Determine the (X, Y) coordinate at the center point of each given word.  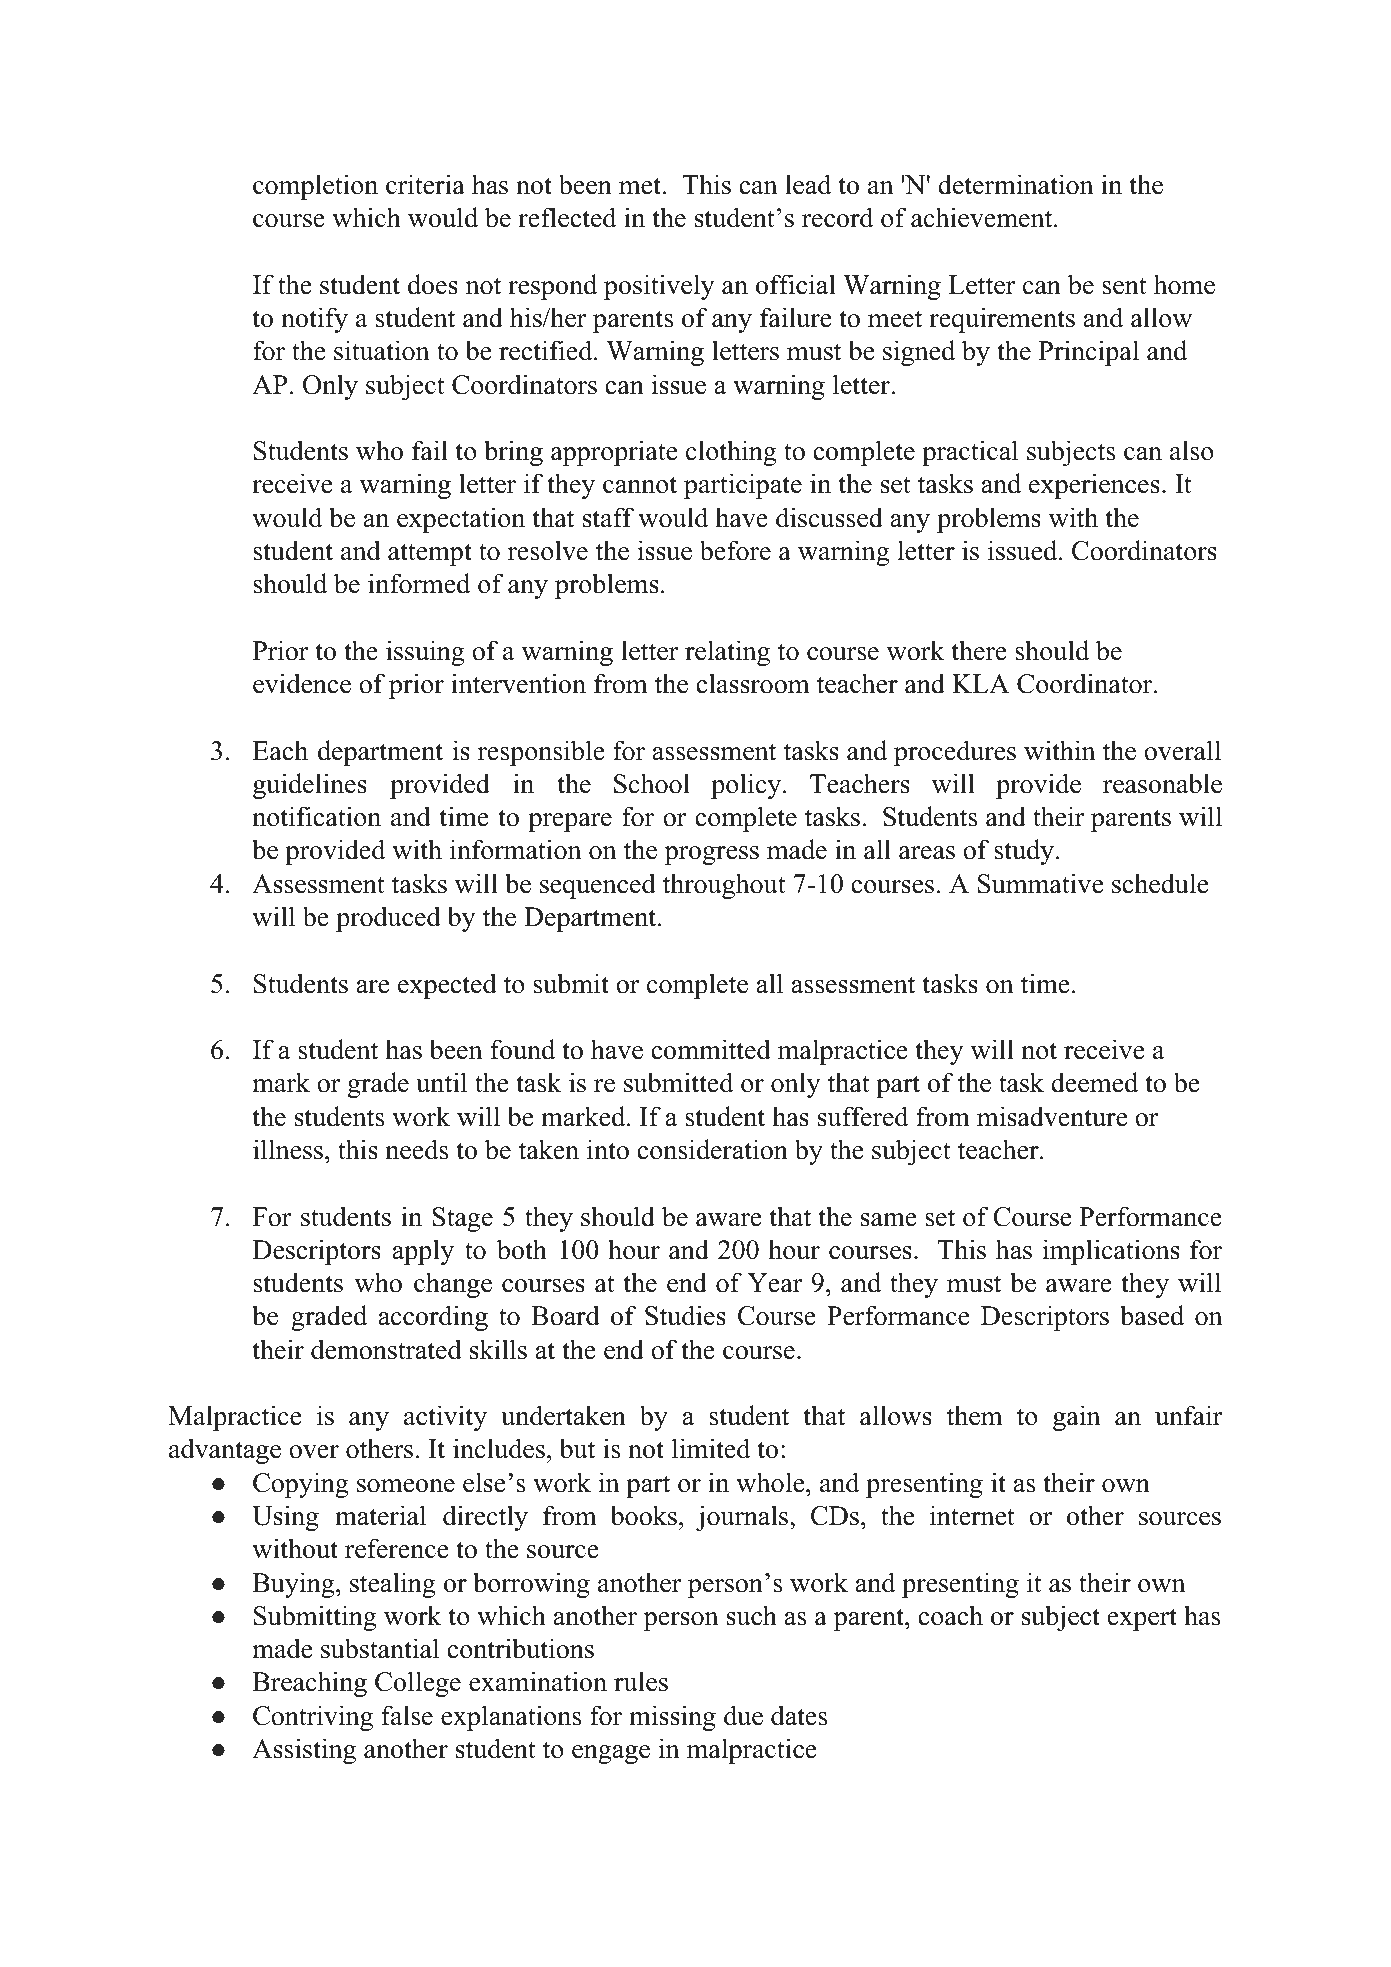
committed (711, 1049)
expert (1142, 1619)
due (743, 1715)
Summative (1040, 883)
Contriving (313, 1718)
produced (388, 919)
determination (1016, 184)
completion (315, 187)
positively (659, 287)
